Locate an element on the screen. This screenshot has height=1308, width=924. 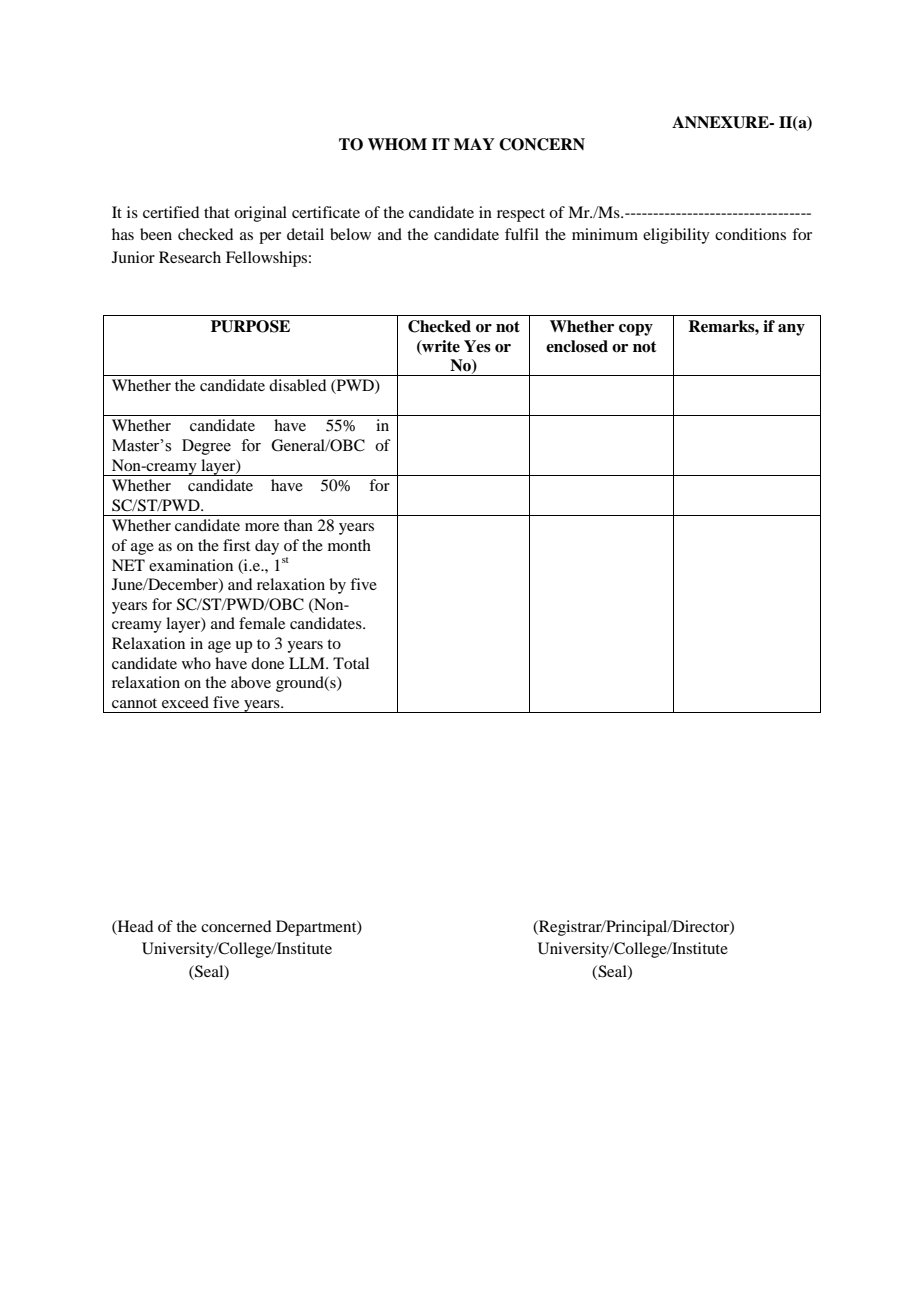
PURPOSE is located at coordinates (250, 326).
